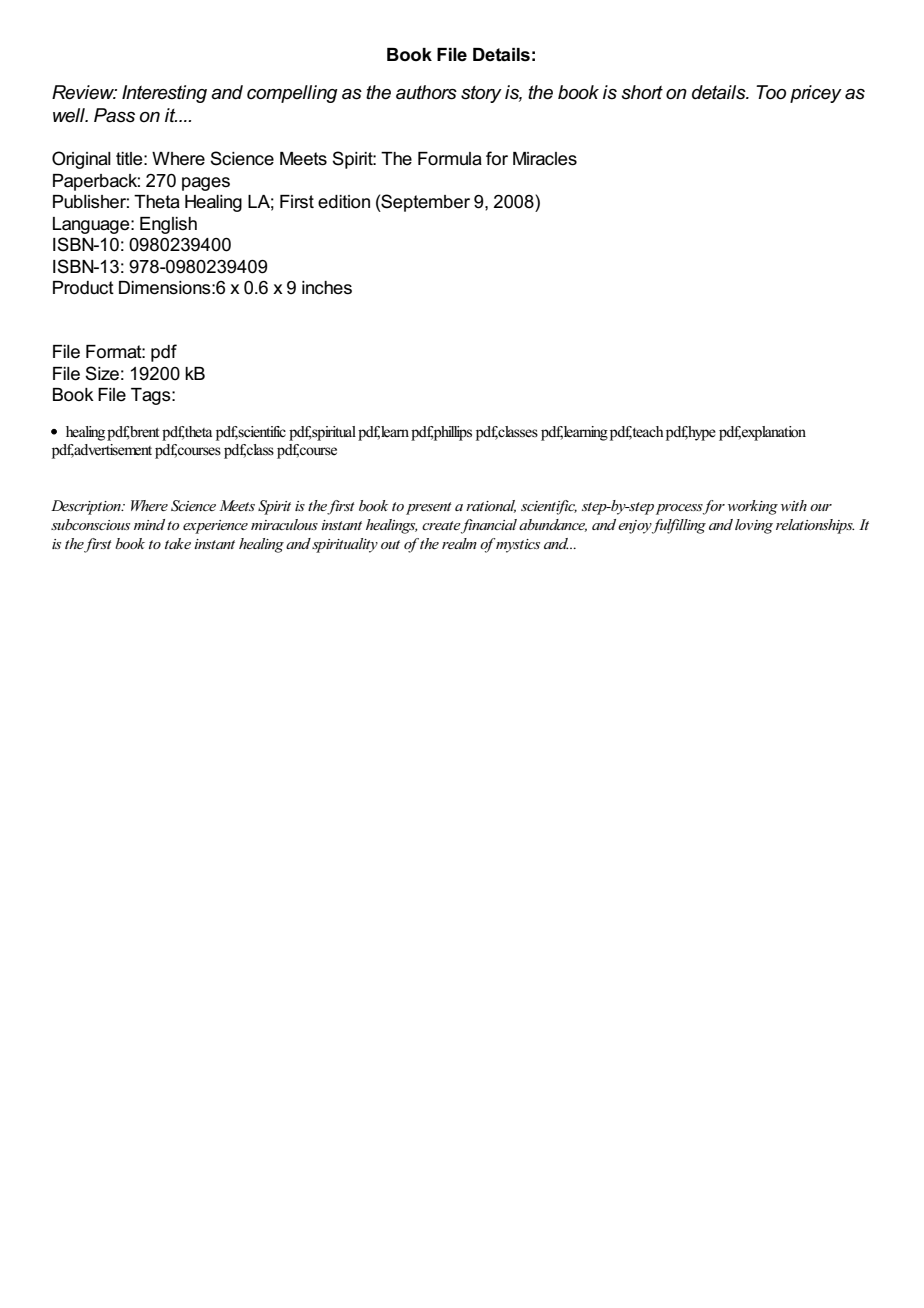  What do you see at coordinates (426, 92) in the image?
I see `authors` at bounding box center [426, 92].
